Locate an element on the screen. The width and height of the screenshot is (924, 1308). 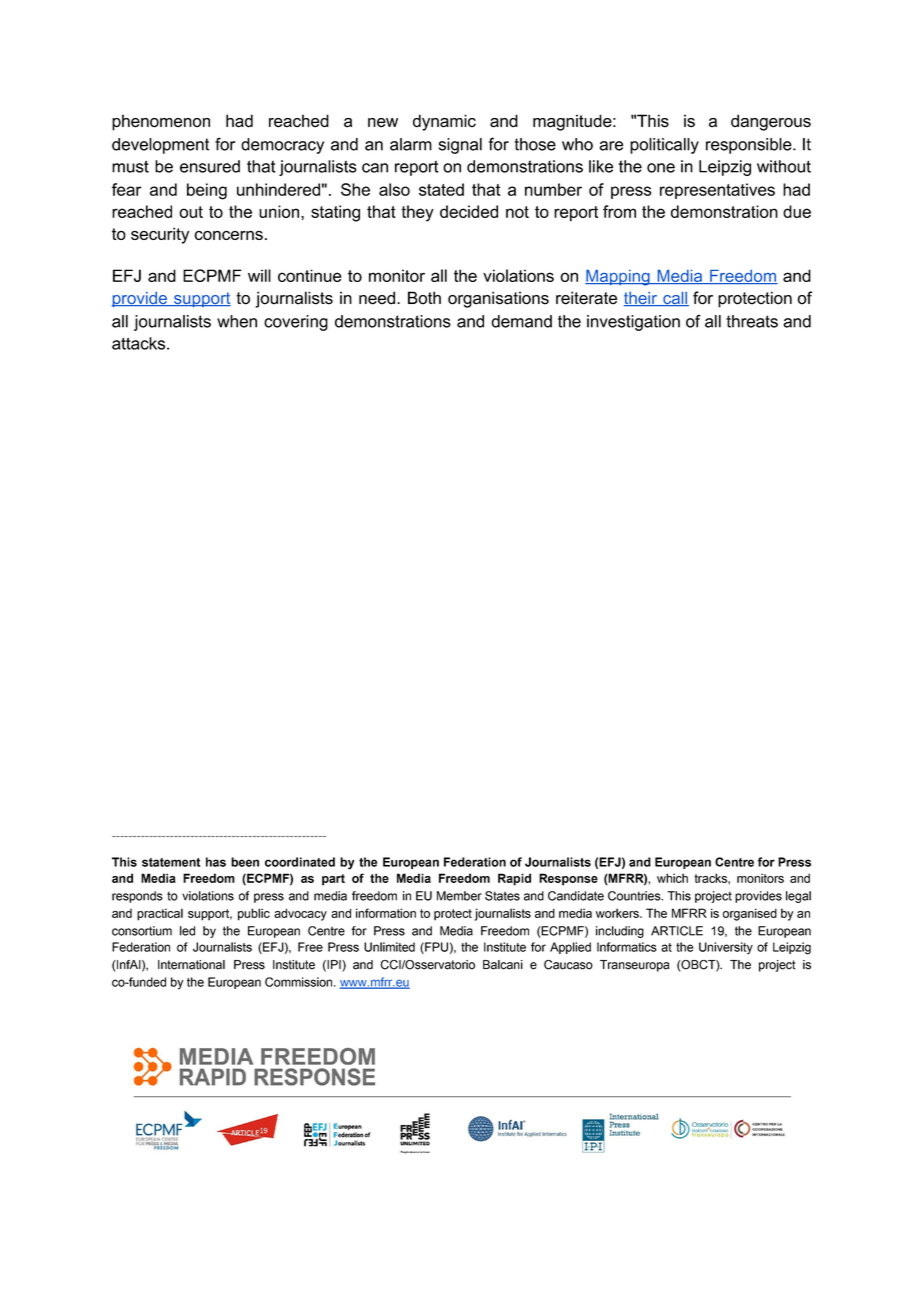
responsible is located at coordinates (750, 146).
